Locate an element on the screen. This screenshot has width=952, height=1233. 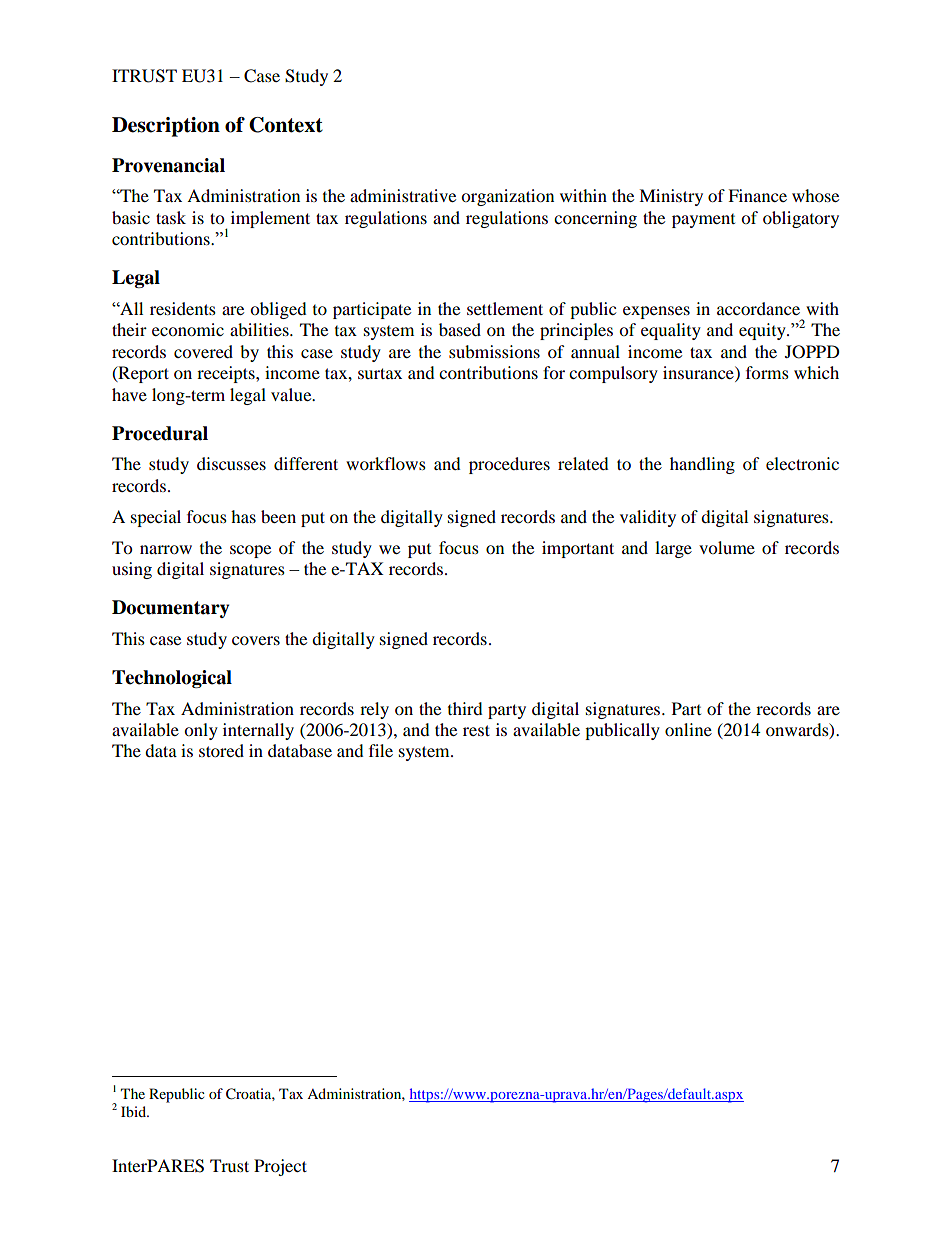
online is located at coordinates (688, 729).
